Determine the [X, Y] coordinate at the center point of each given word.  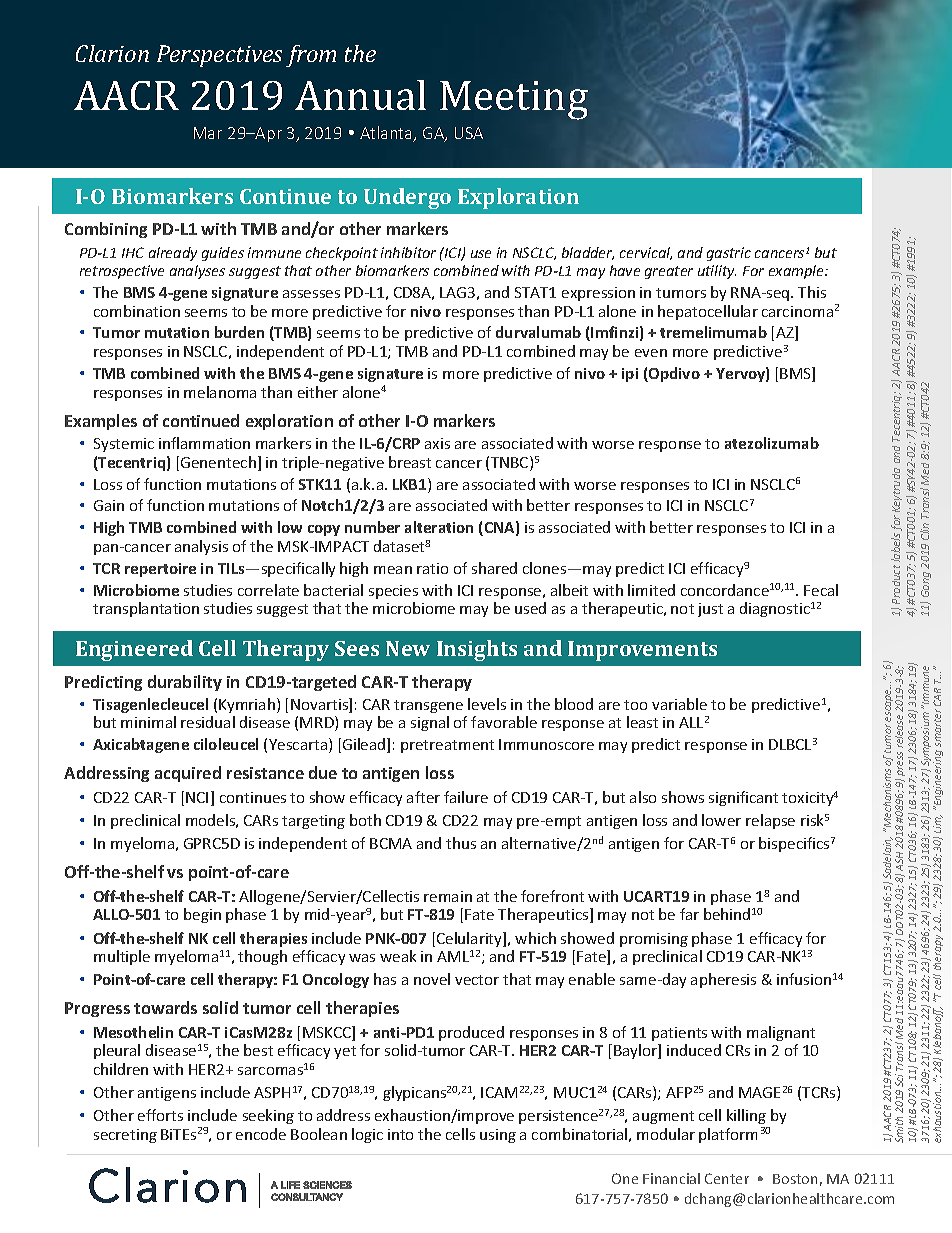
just [710, 610]
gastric [729, 254]
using [498, 1136]
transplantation [146, 609]
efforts [160, 1115]
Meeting [514, 100]
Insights [477, 650]
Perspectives [219, 56]
